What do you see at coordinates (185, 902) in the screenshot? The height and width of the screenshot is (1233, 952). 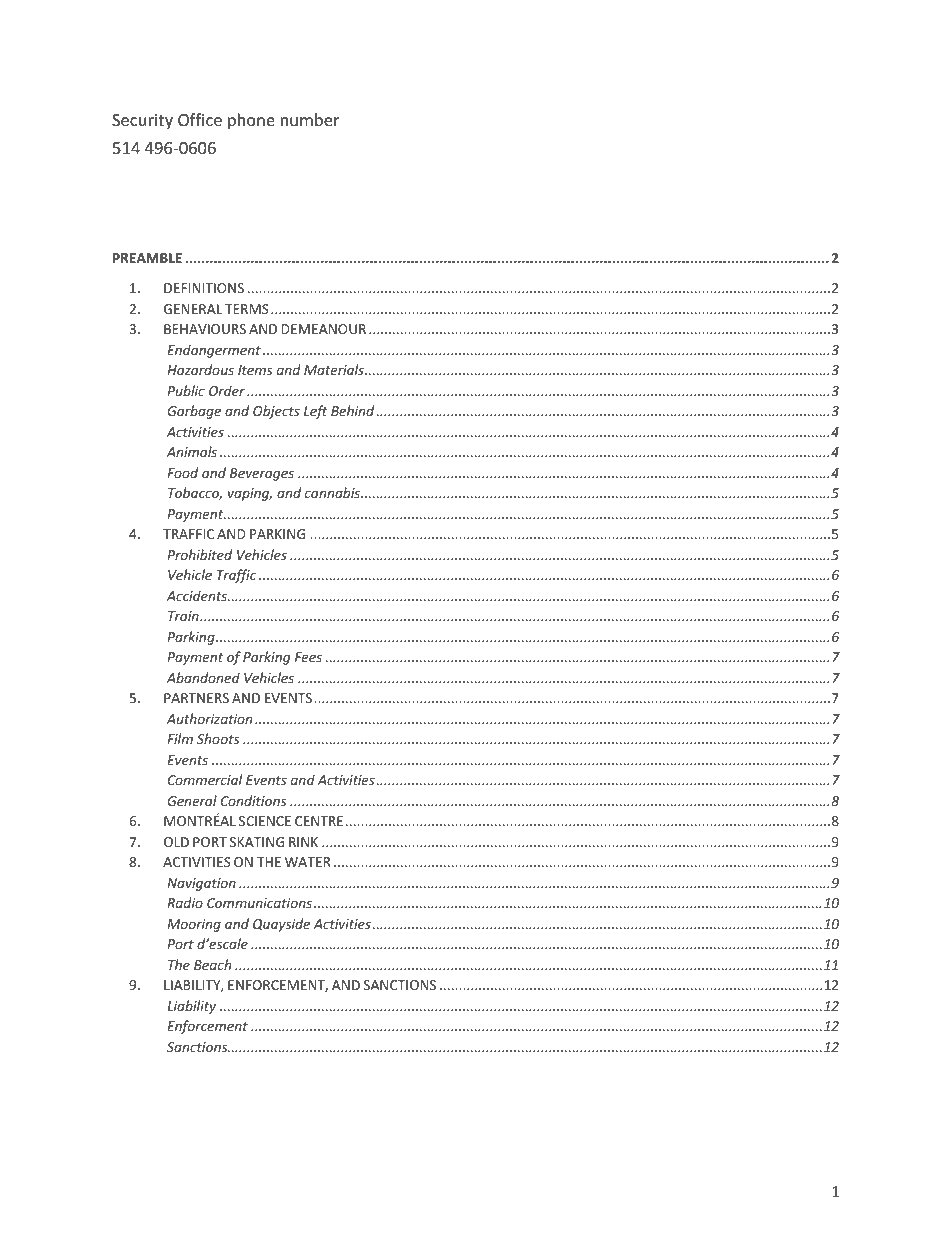 I see `Radio` at bounding box center [185, 902].
